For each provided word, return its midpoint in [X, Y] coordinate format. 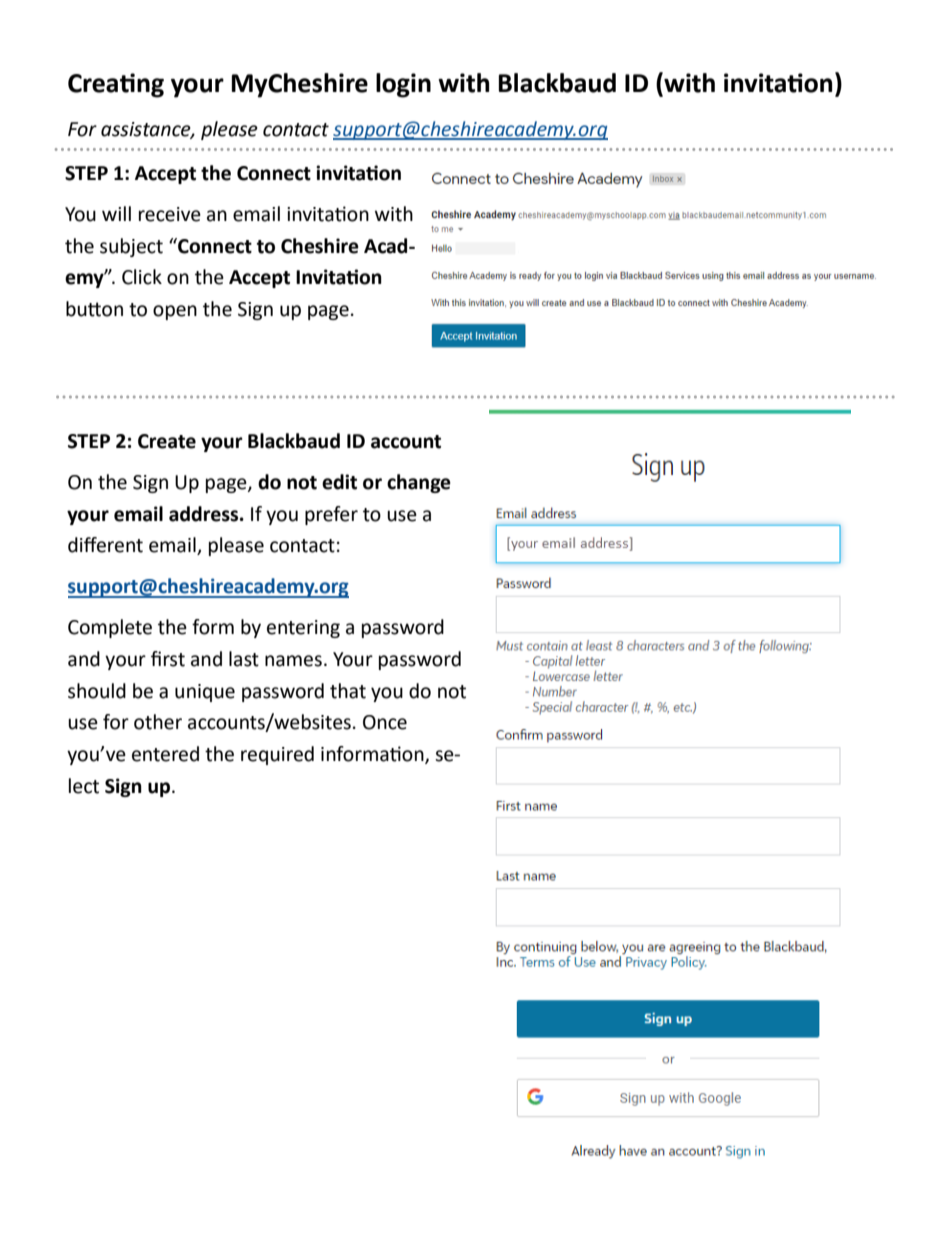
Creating [116, 85]
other [158, 722]
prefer [331, 515]
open [175, 312]
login [403, 85]
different [105, 545]
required [277, 755]
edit [339, 482]
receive [170, 214]
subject [131, 247]
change [419, 483]
